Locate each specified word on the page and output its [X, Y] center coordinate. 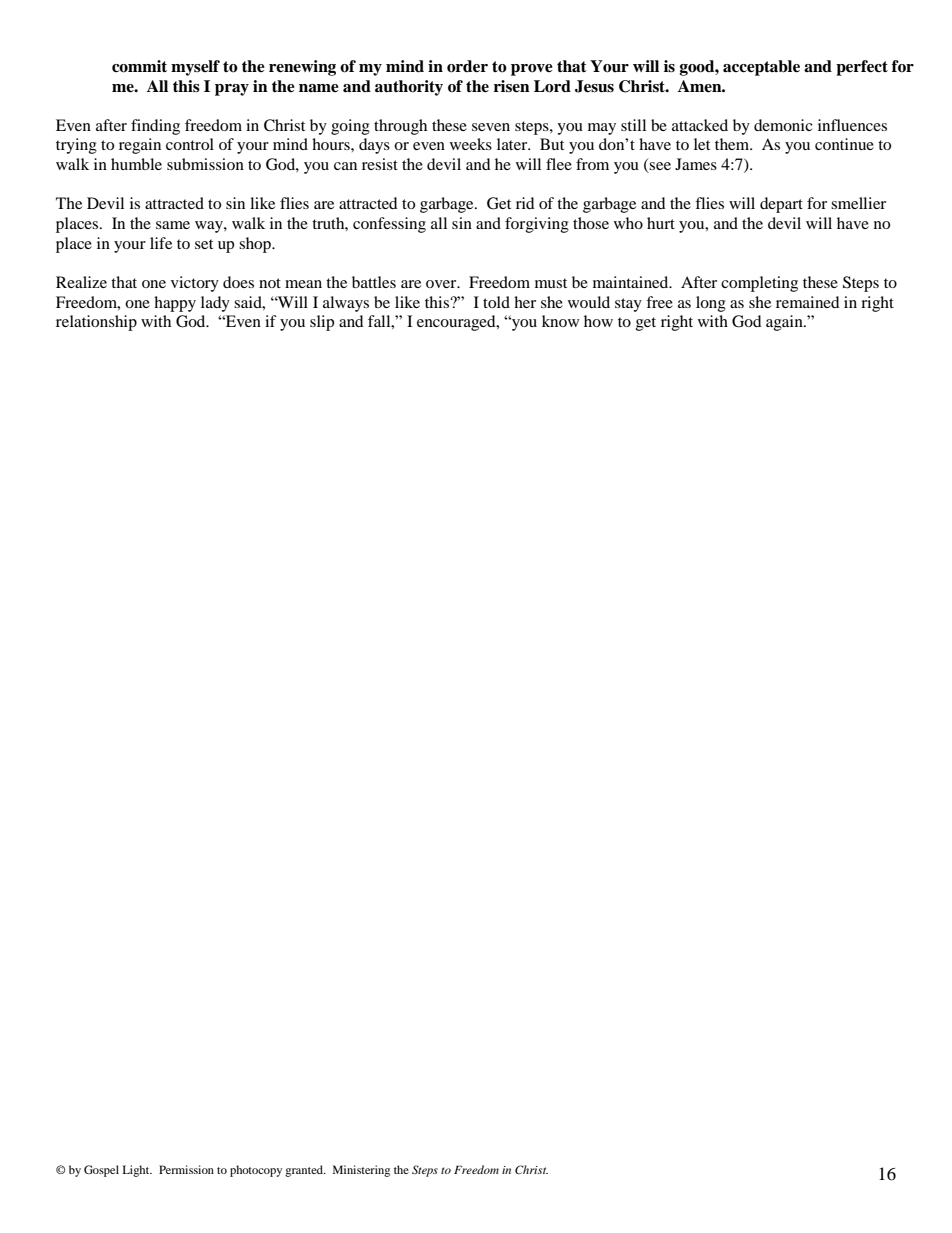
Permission [186, 1169]
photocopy [256, 1171]
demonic [783, 125]
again [785, 323]
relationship [96, 323]
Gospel [101, 1171]
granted [305, 1171]
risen [512, 86]
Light [137, 1171]
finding [155, 127]
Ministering [361, 1171]
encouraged [457, 323]
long [711, 304]
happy [175, 304]
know [560, 321]
